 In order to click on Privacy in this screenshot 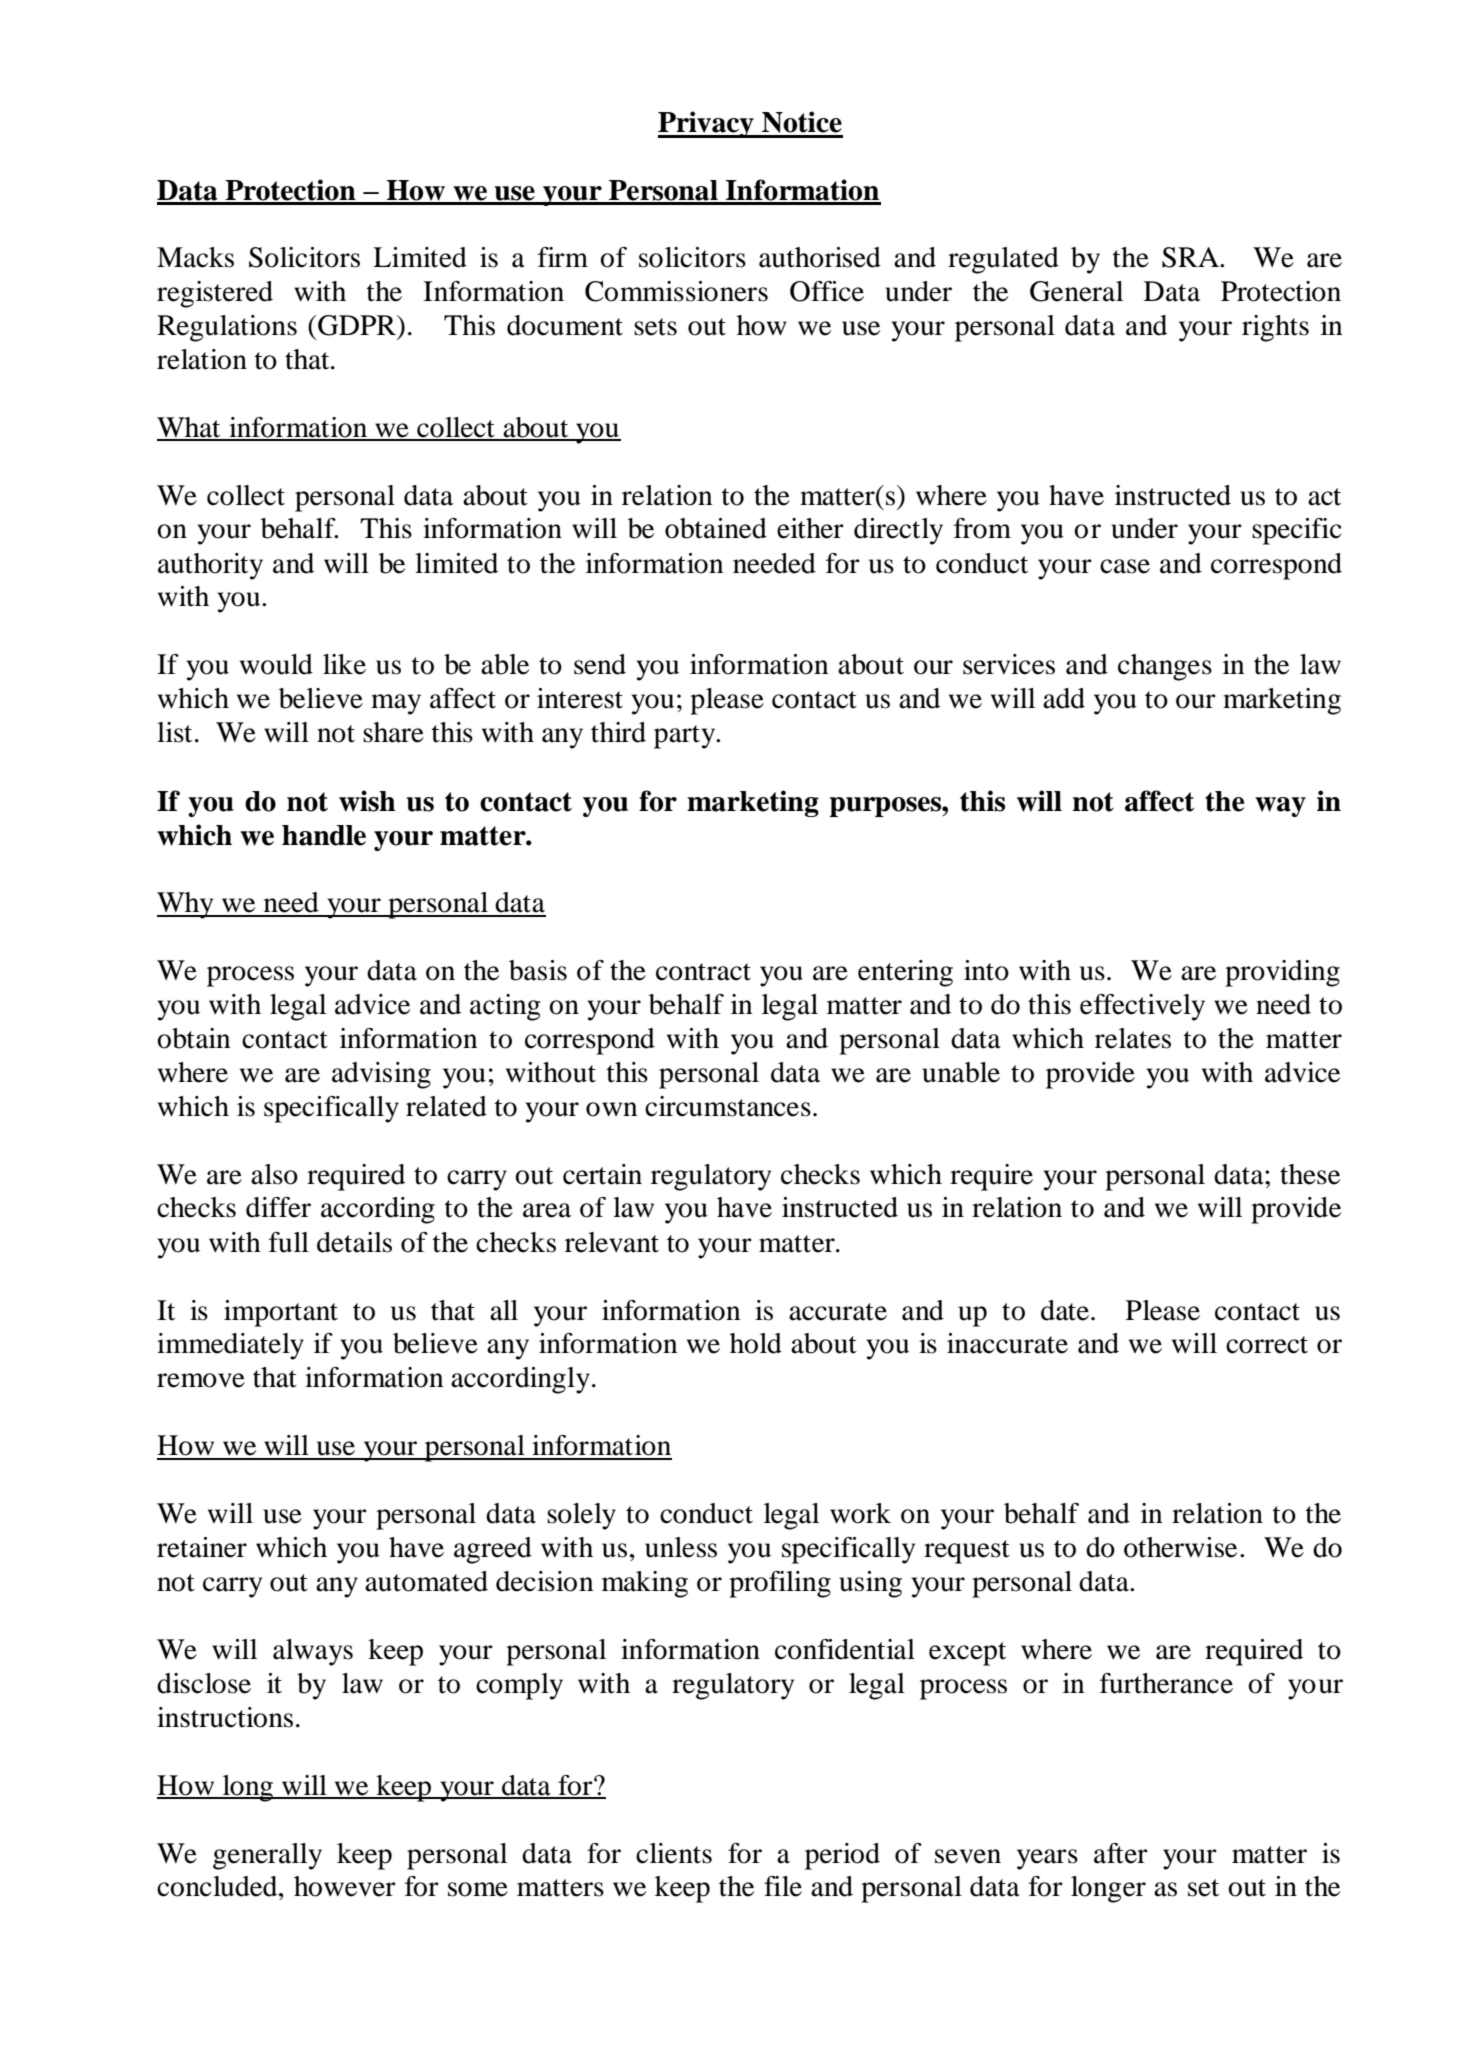, I will do `click(707, 124)`.
